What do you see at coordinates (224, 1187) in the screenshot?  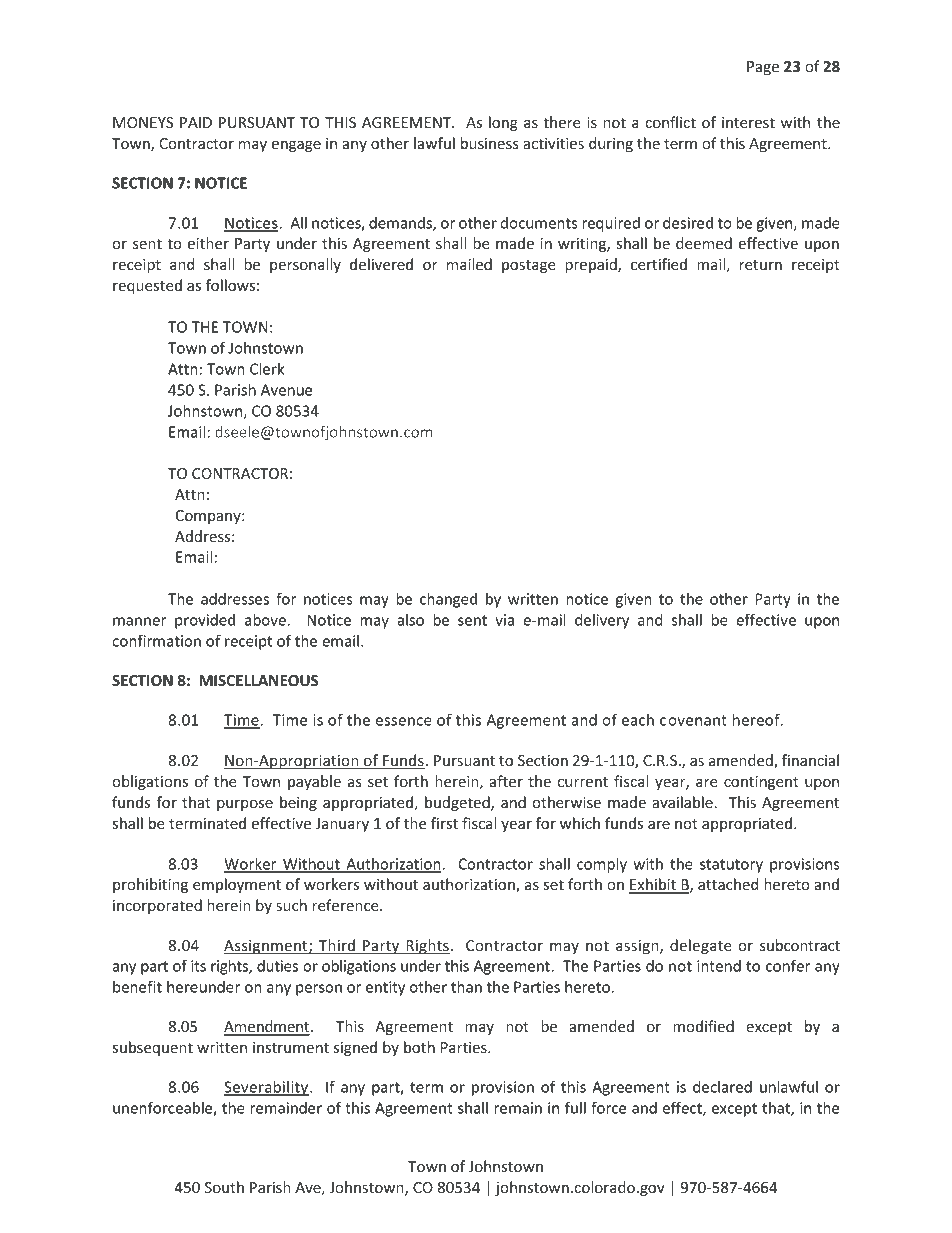 I see `South` at bounding box center [224, 1187].
